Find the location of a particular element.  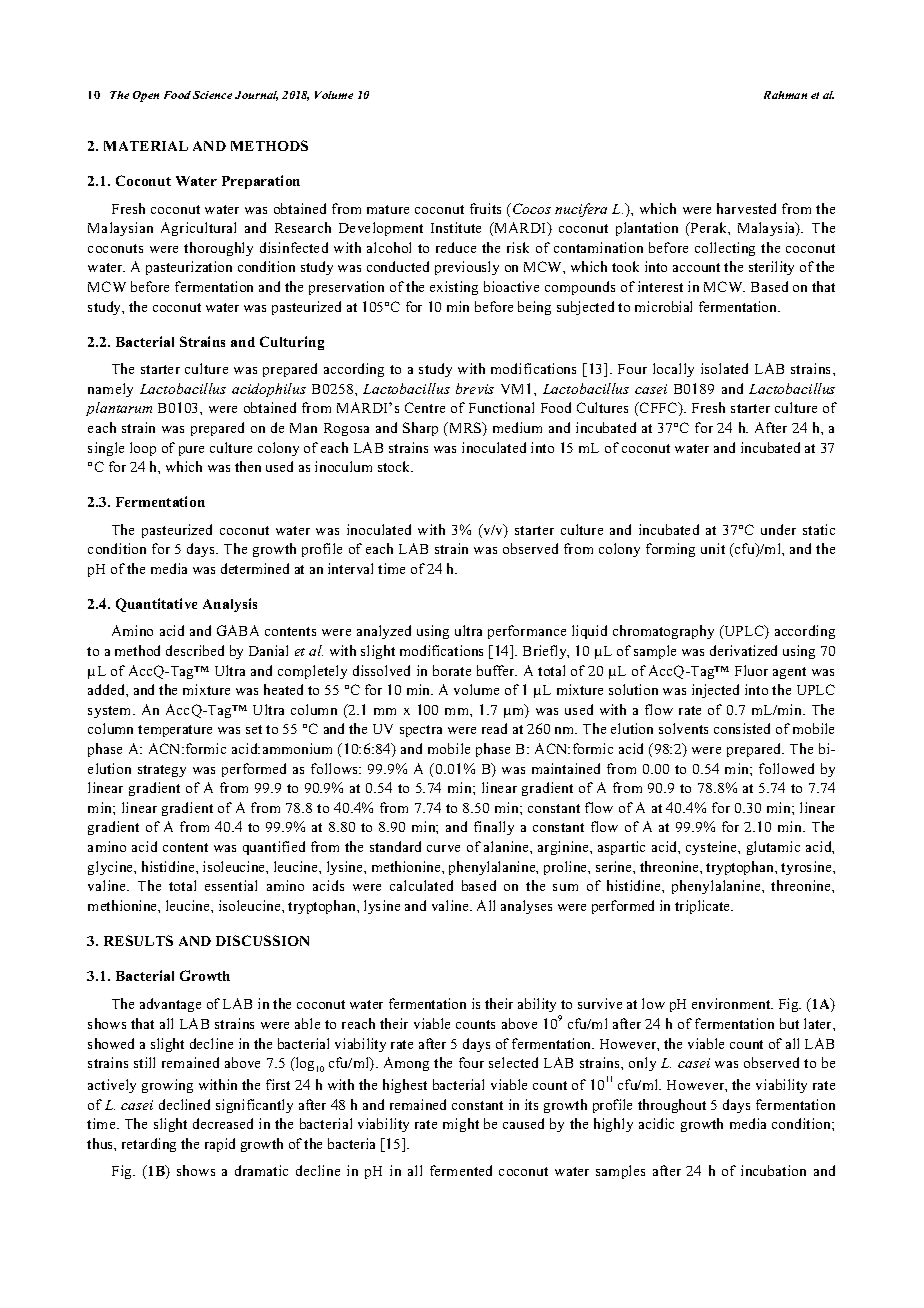

might is located at coordinates (461, 1125).
